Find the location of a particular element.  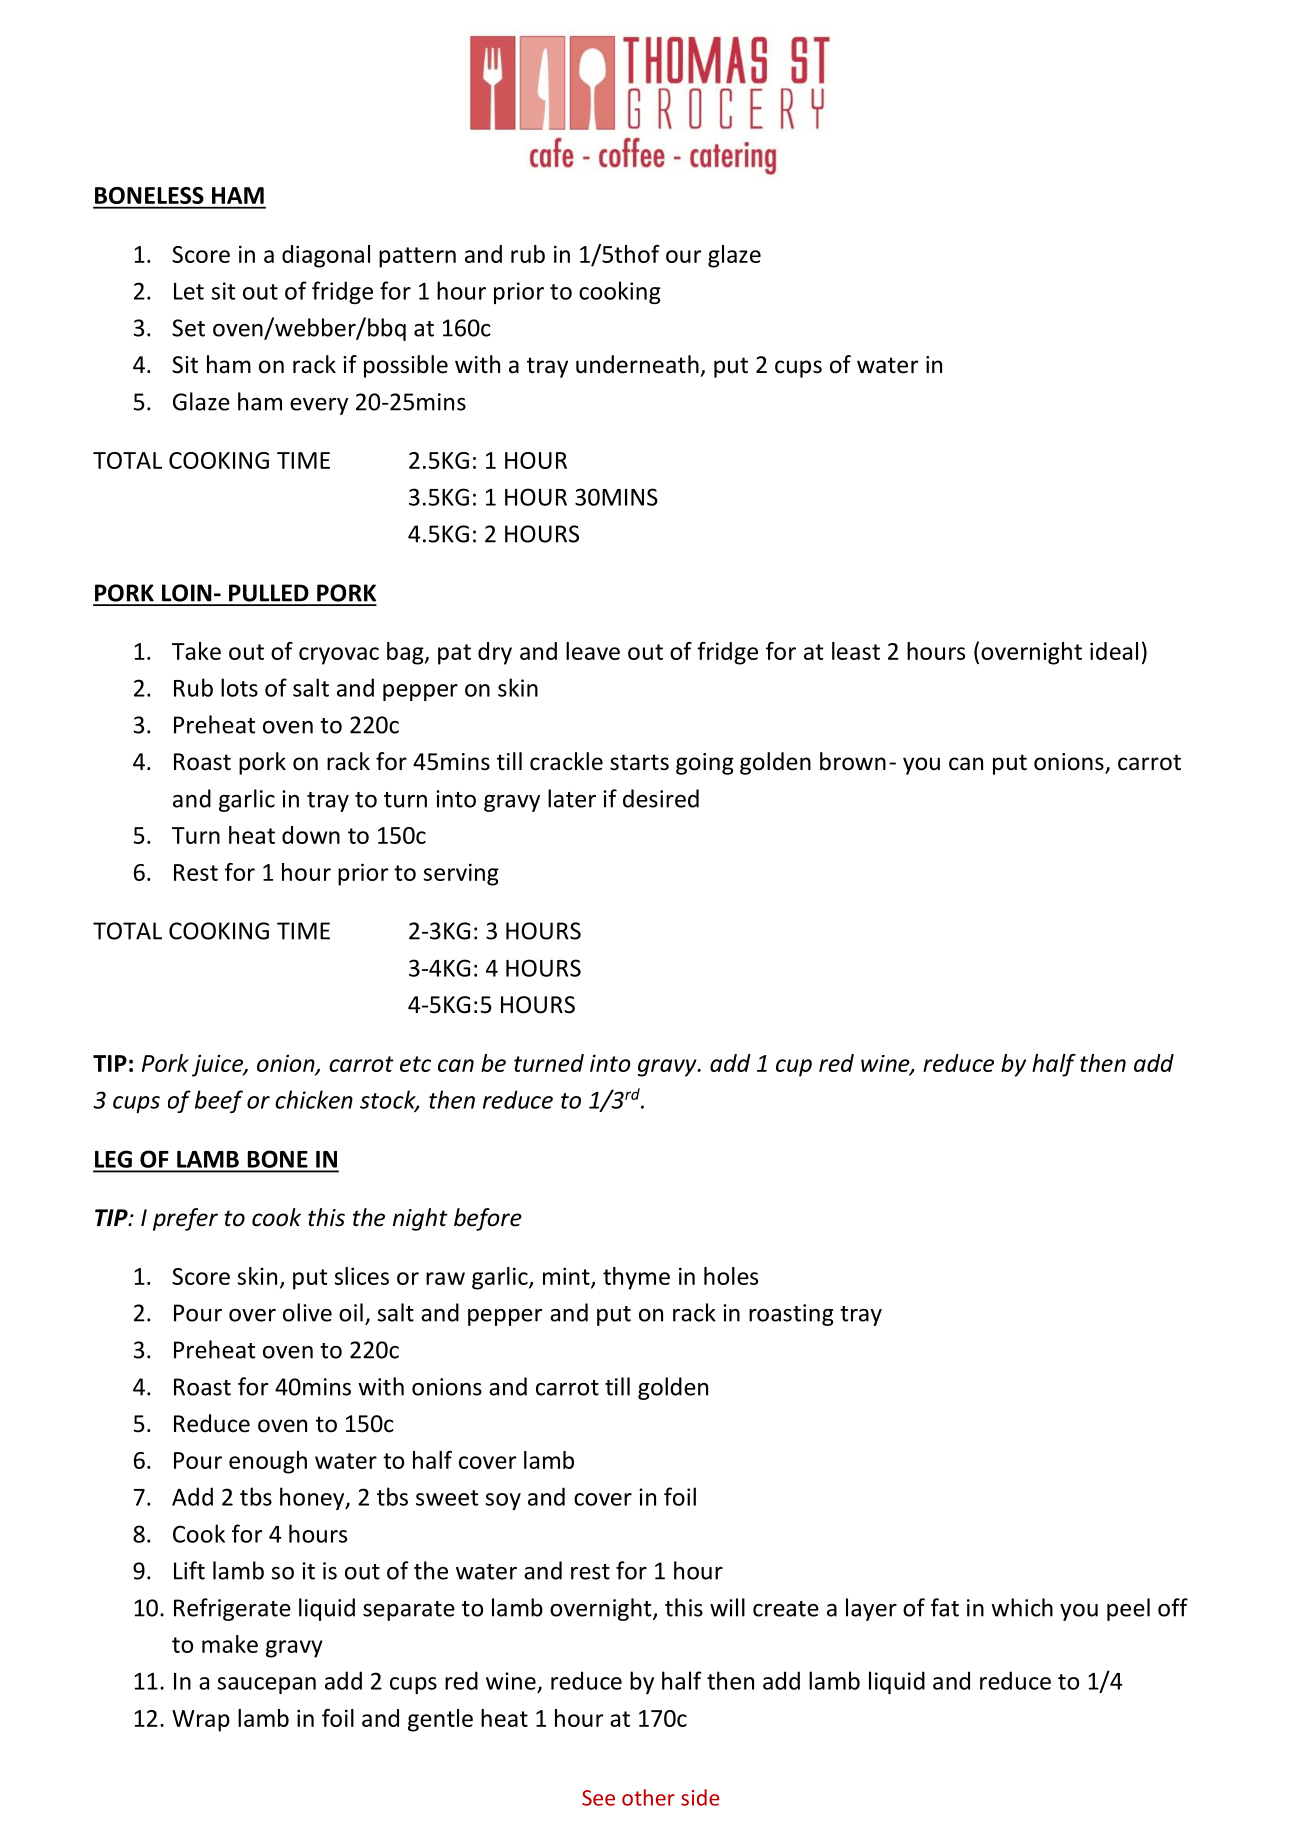

saucepan is located at coordinates (267, 1685).
